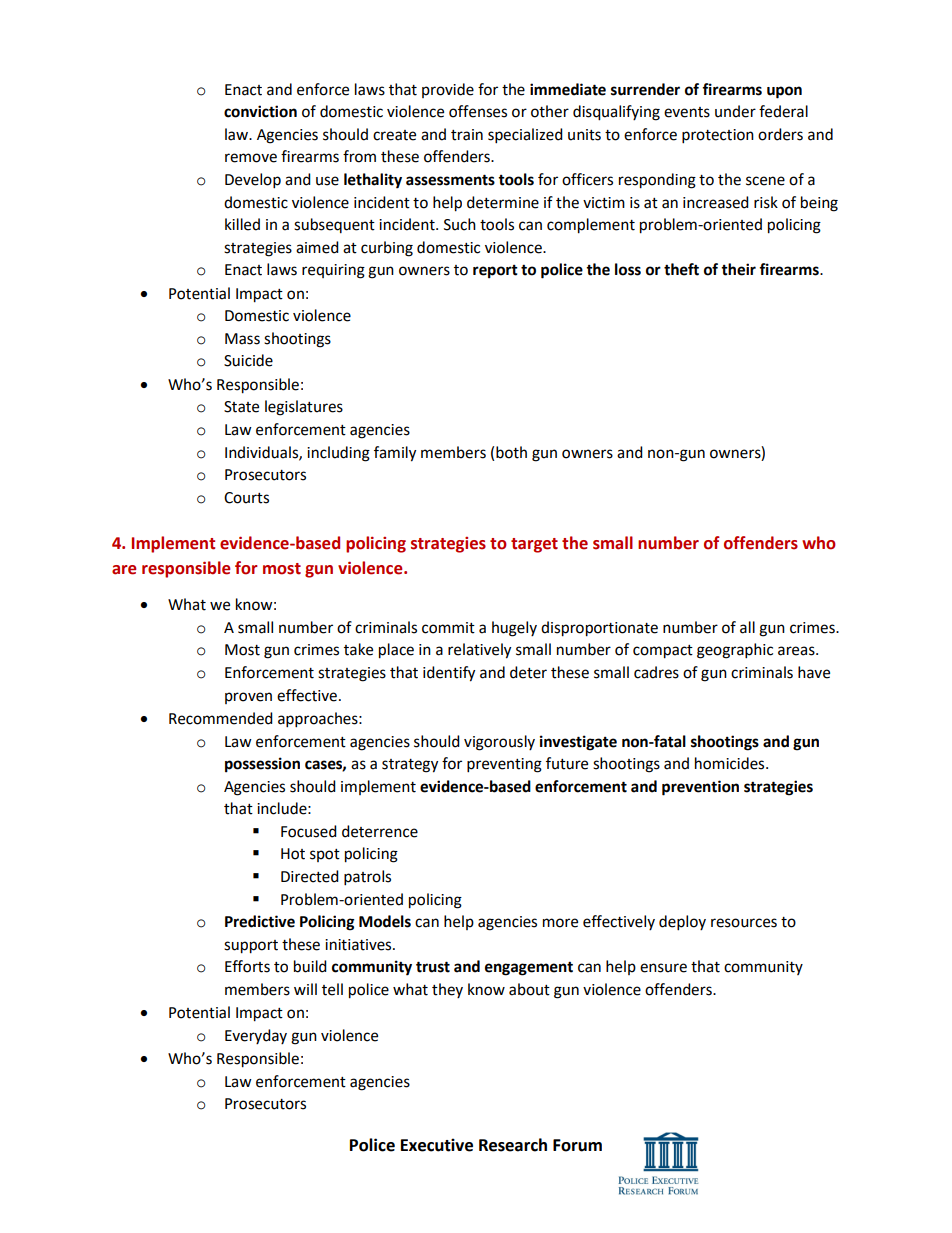 The height and width of the document is (1233, 952). I want to click on Everyday, so click(256, 1036).
